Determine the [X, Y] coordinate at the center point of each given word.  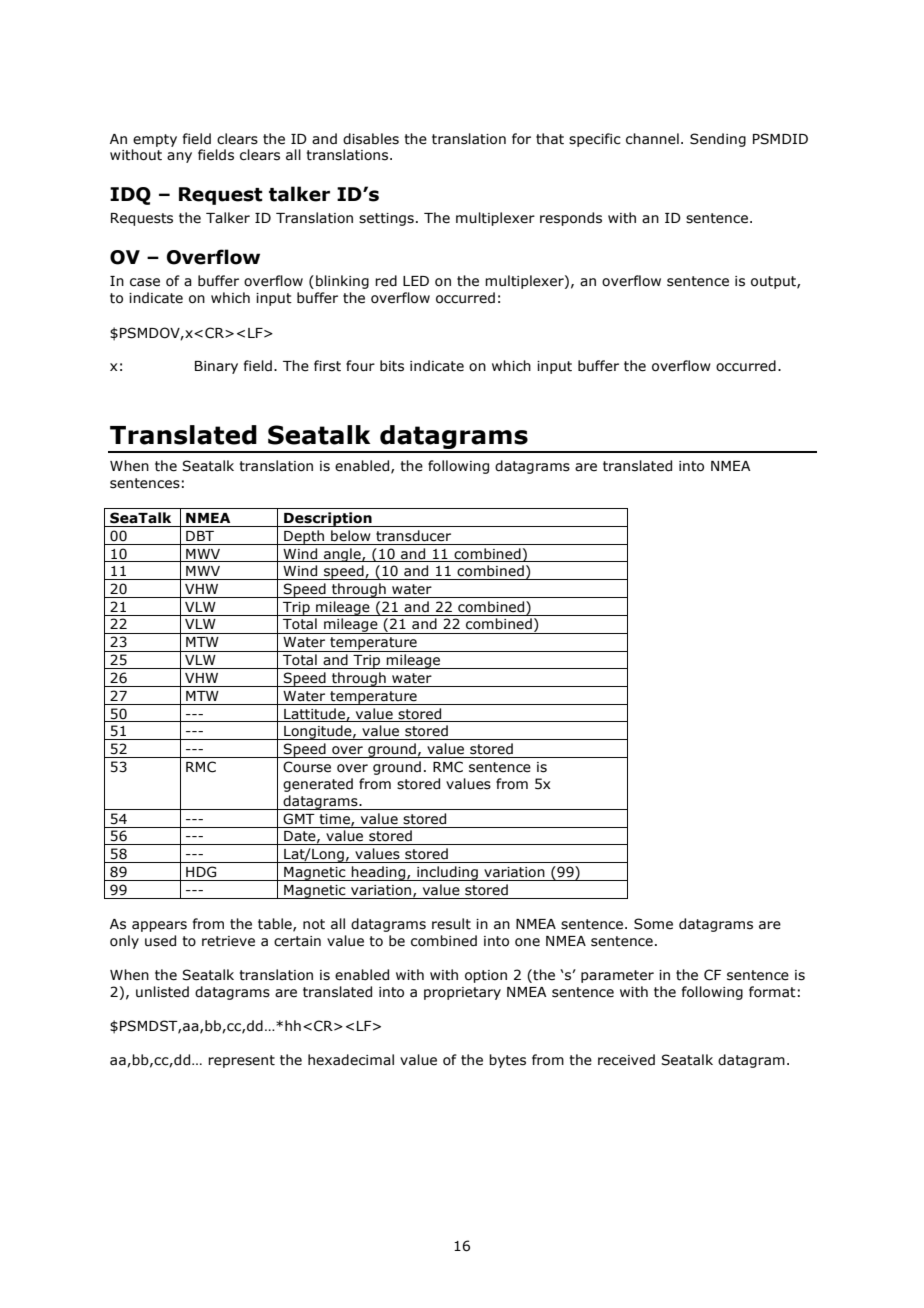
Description [328, 519]
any [179, 157]
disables [371, 139]
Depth [304, 537]
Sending [718, 140]
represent [241, 1061]
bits [392, 366]
